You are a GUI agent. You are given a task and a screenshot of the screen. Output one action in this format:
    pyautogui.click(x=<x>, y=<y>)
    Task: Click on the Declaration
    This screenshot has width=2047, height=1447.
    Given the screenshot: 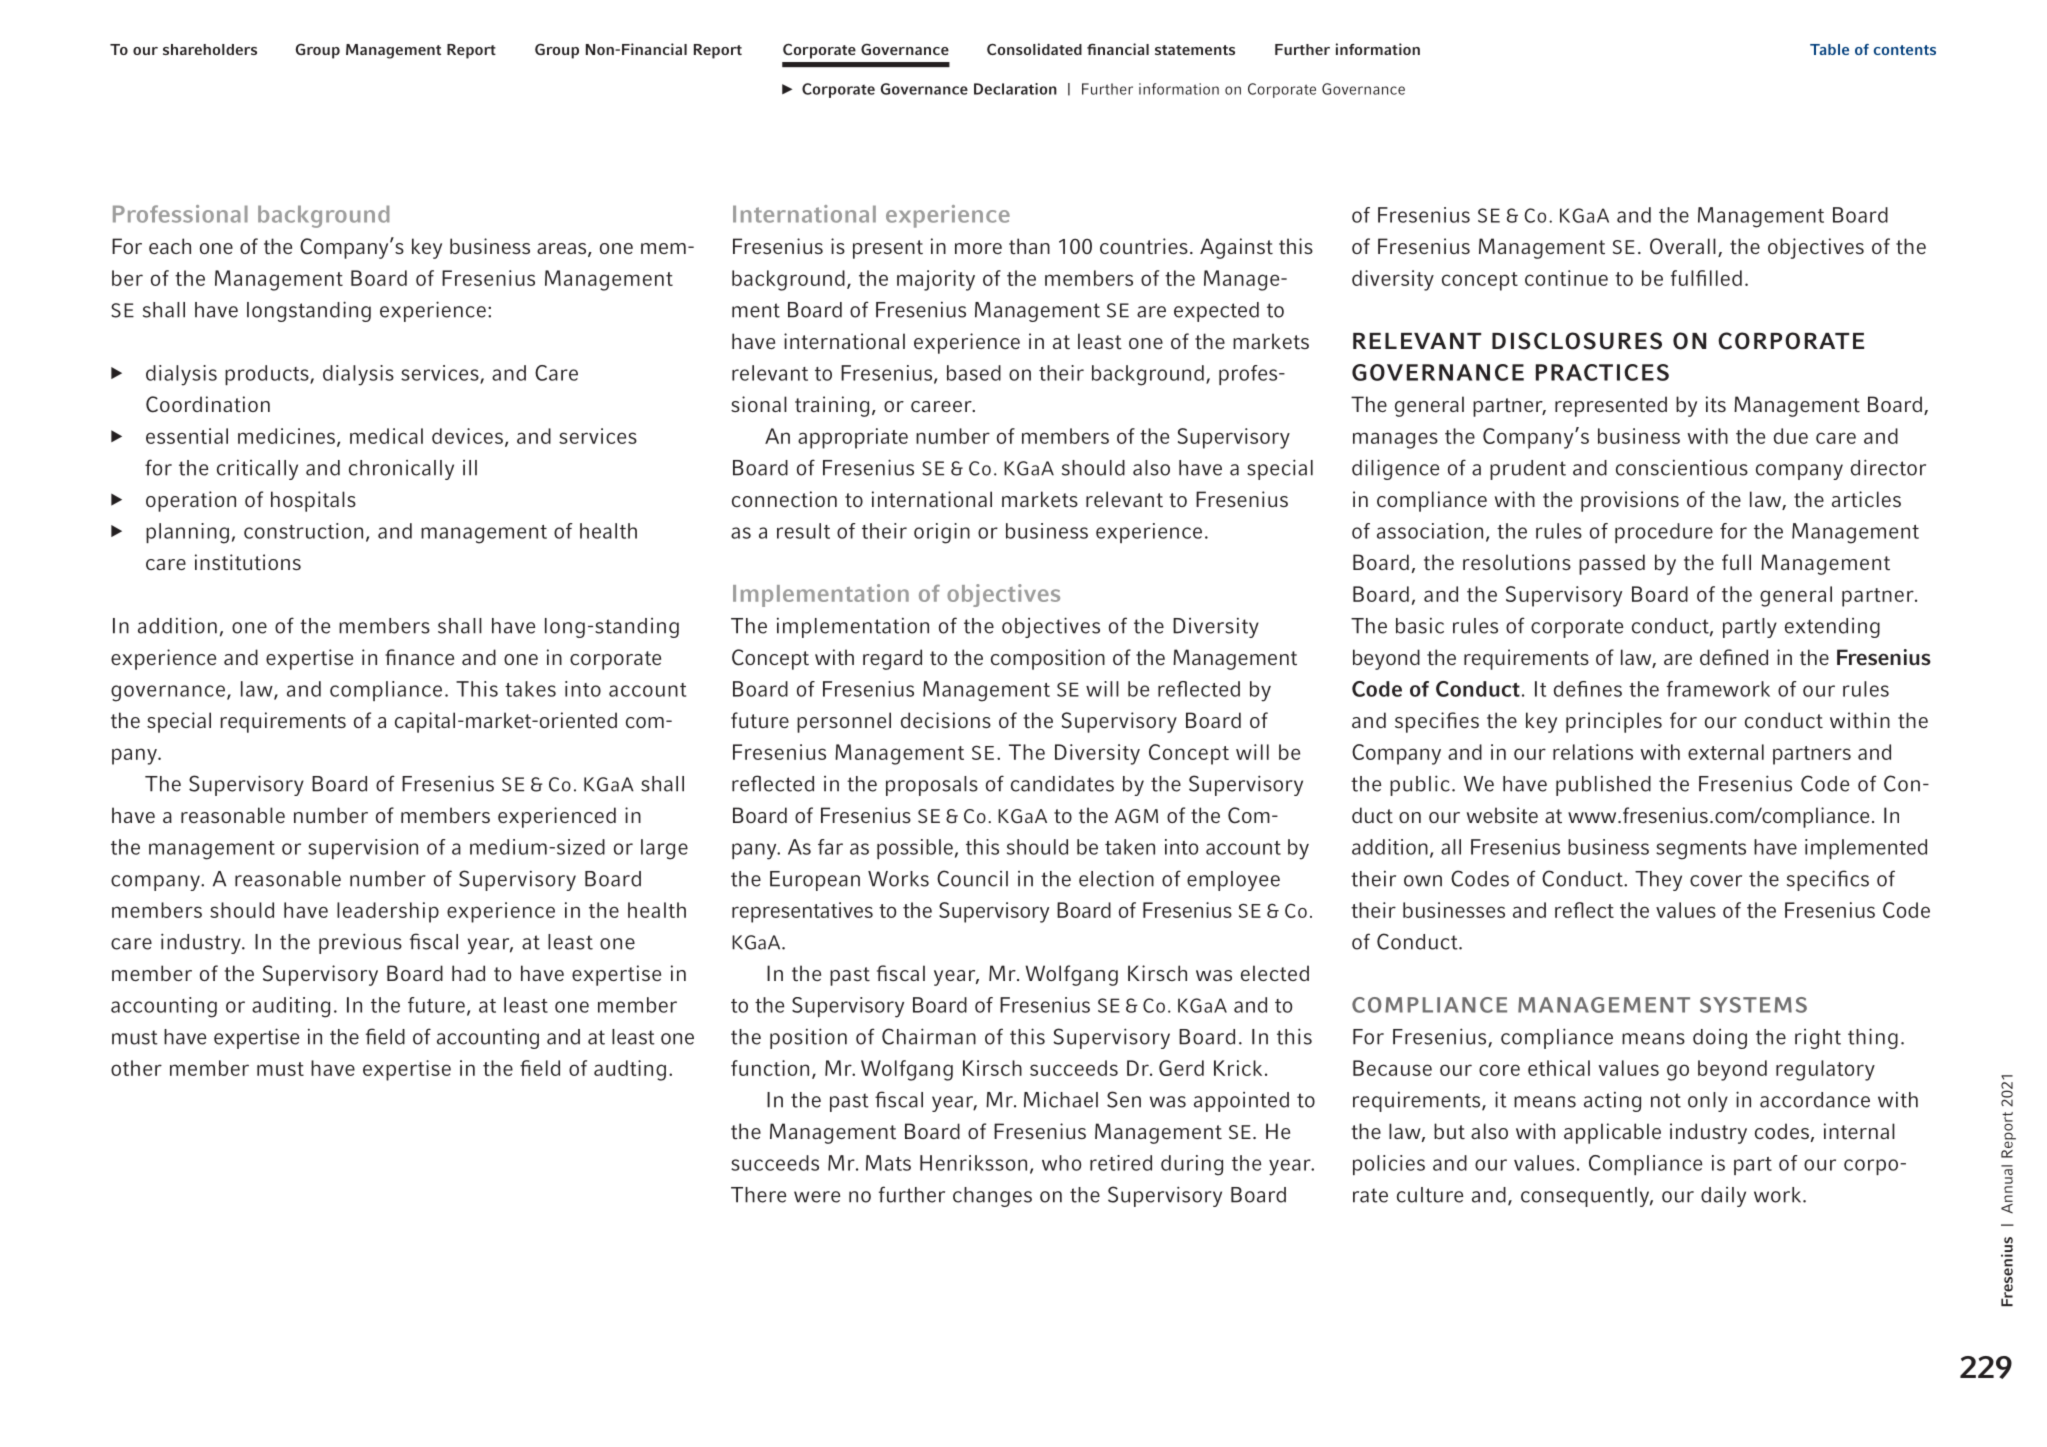 What is the action you would take?
    pyautogui.click(x=1015, y=89)
